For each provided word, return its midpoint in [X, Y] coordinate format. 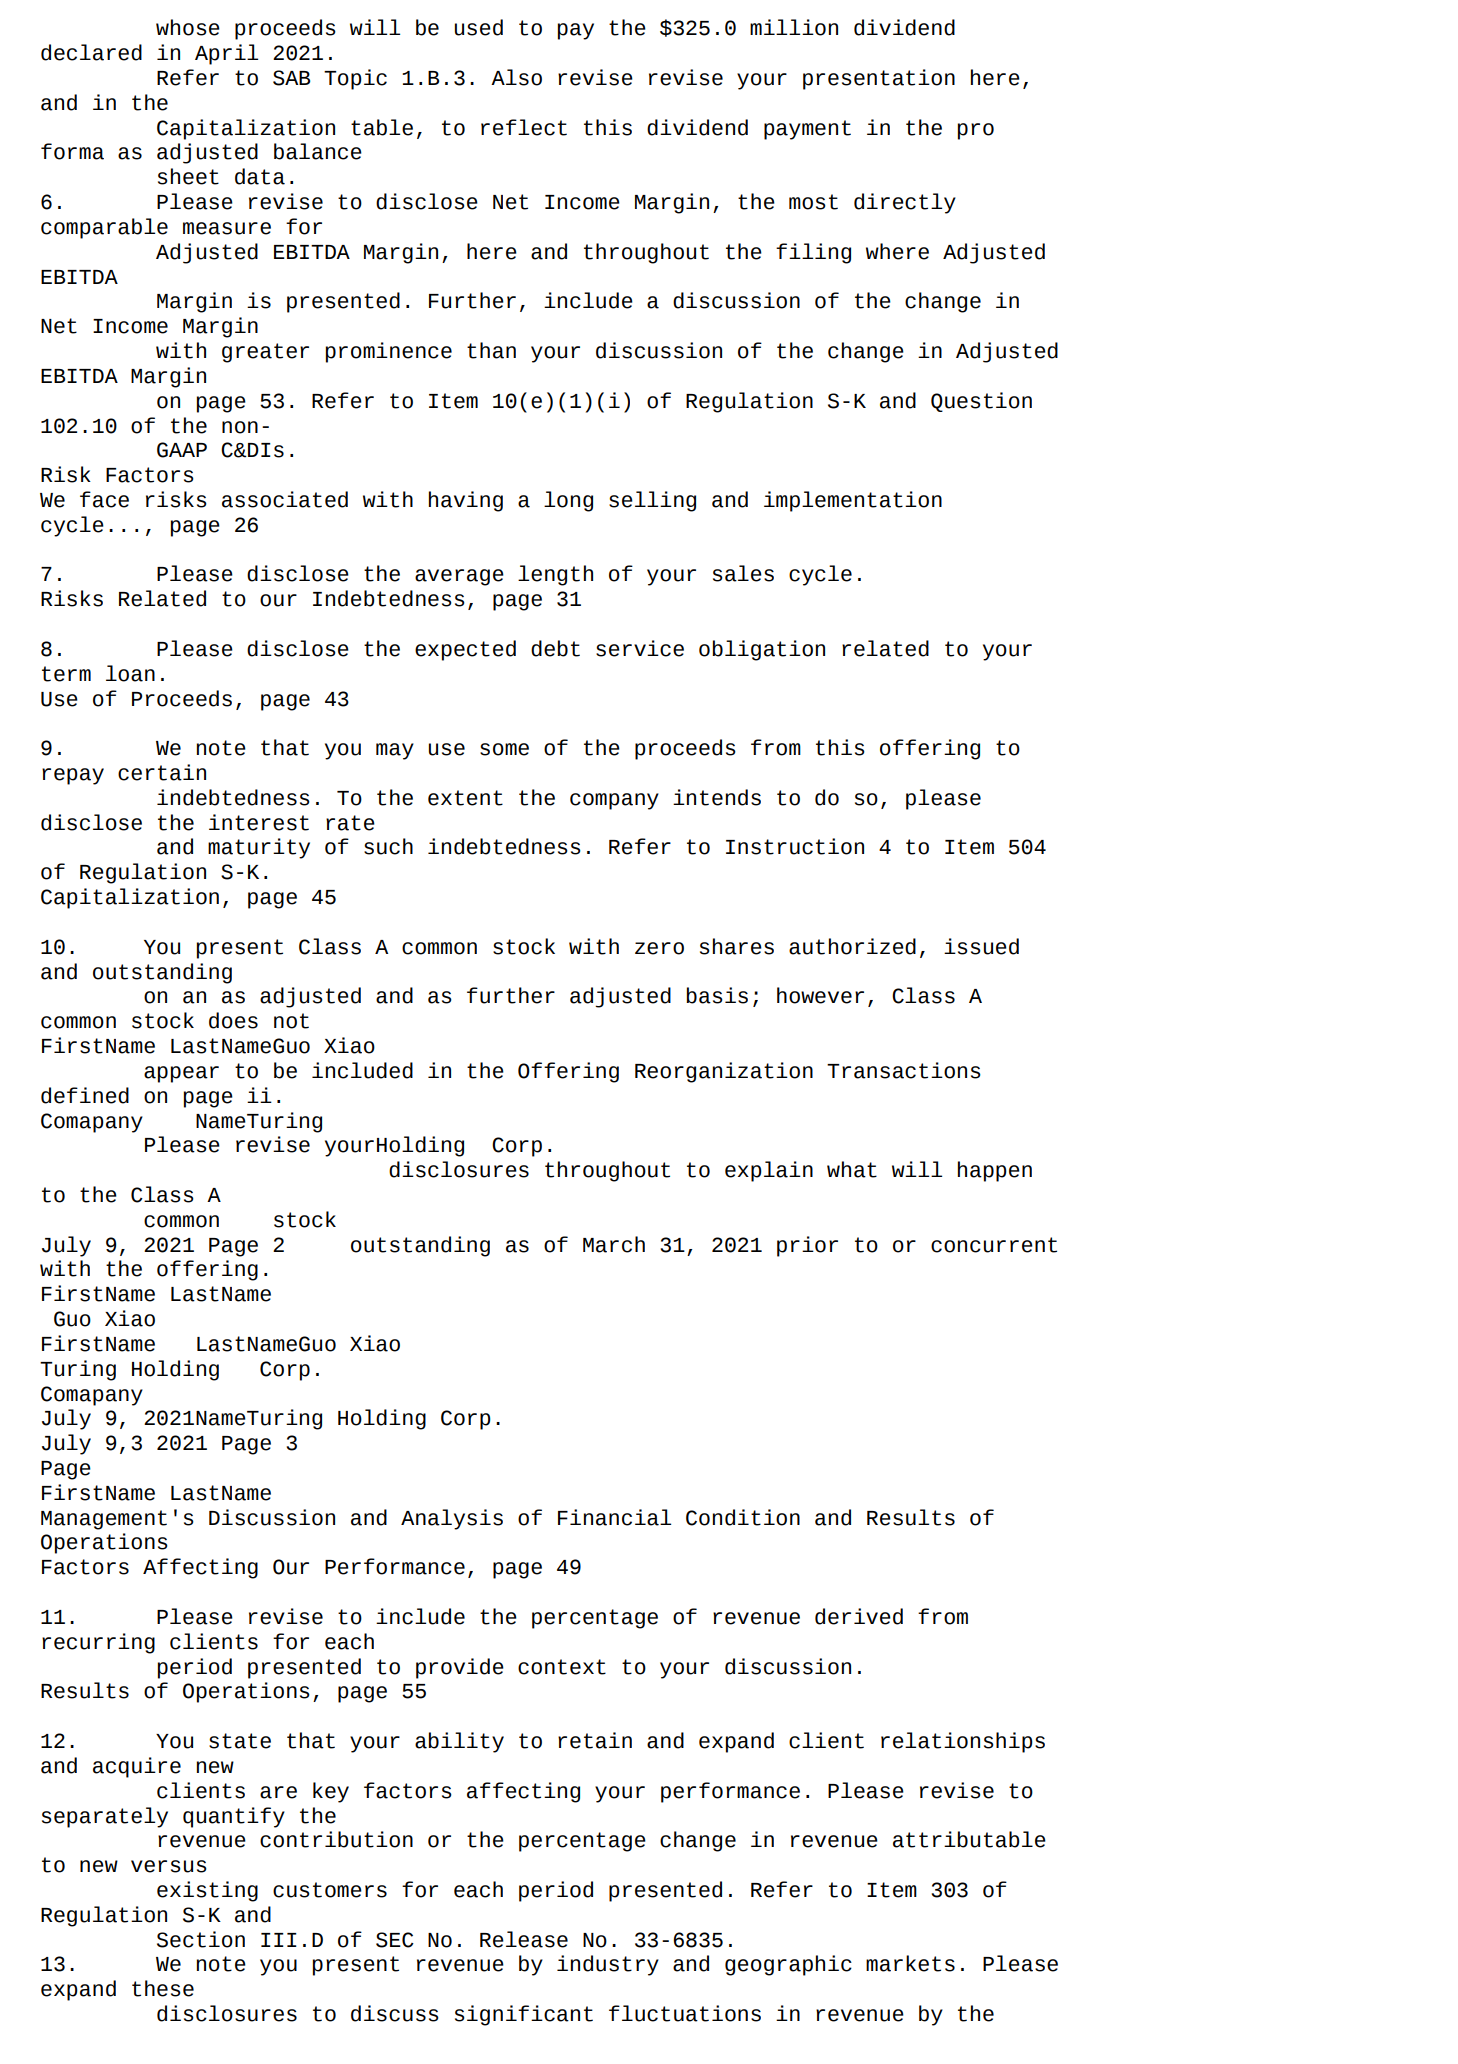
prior [807, 1246]
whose [188, 27]
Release [524, 1939]
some [504, 749]
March [614, 1244]
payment [807, 130]
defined [85, 1095]
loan [130, 673]
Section [201, 1939]
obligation [762, 650]
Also [516, 77]
